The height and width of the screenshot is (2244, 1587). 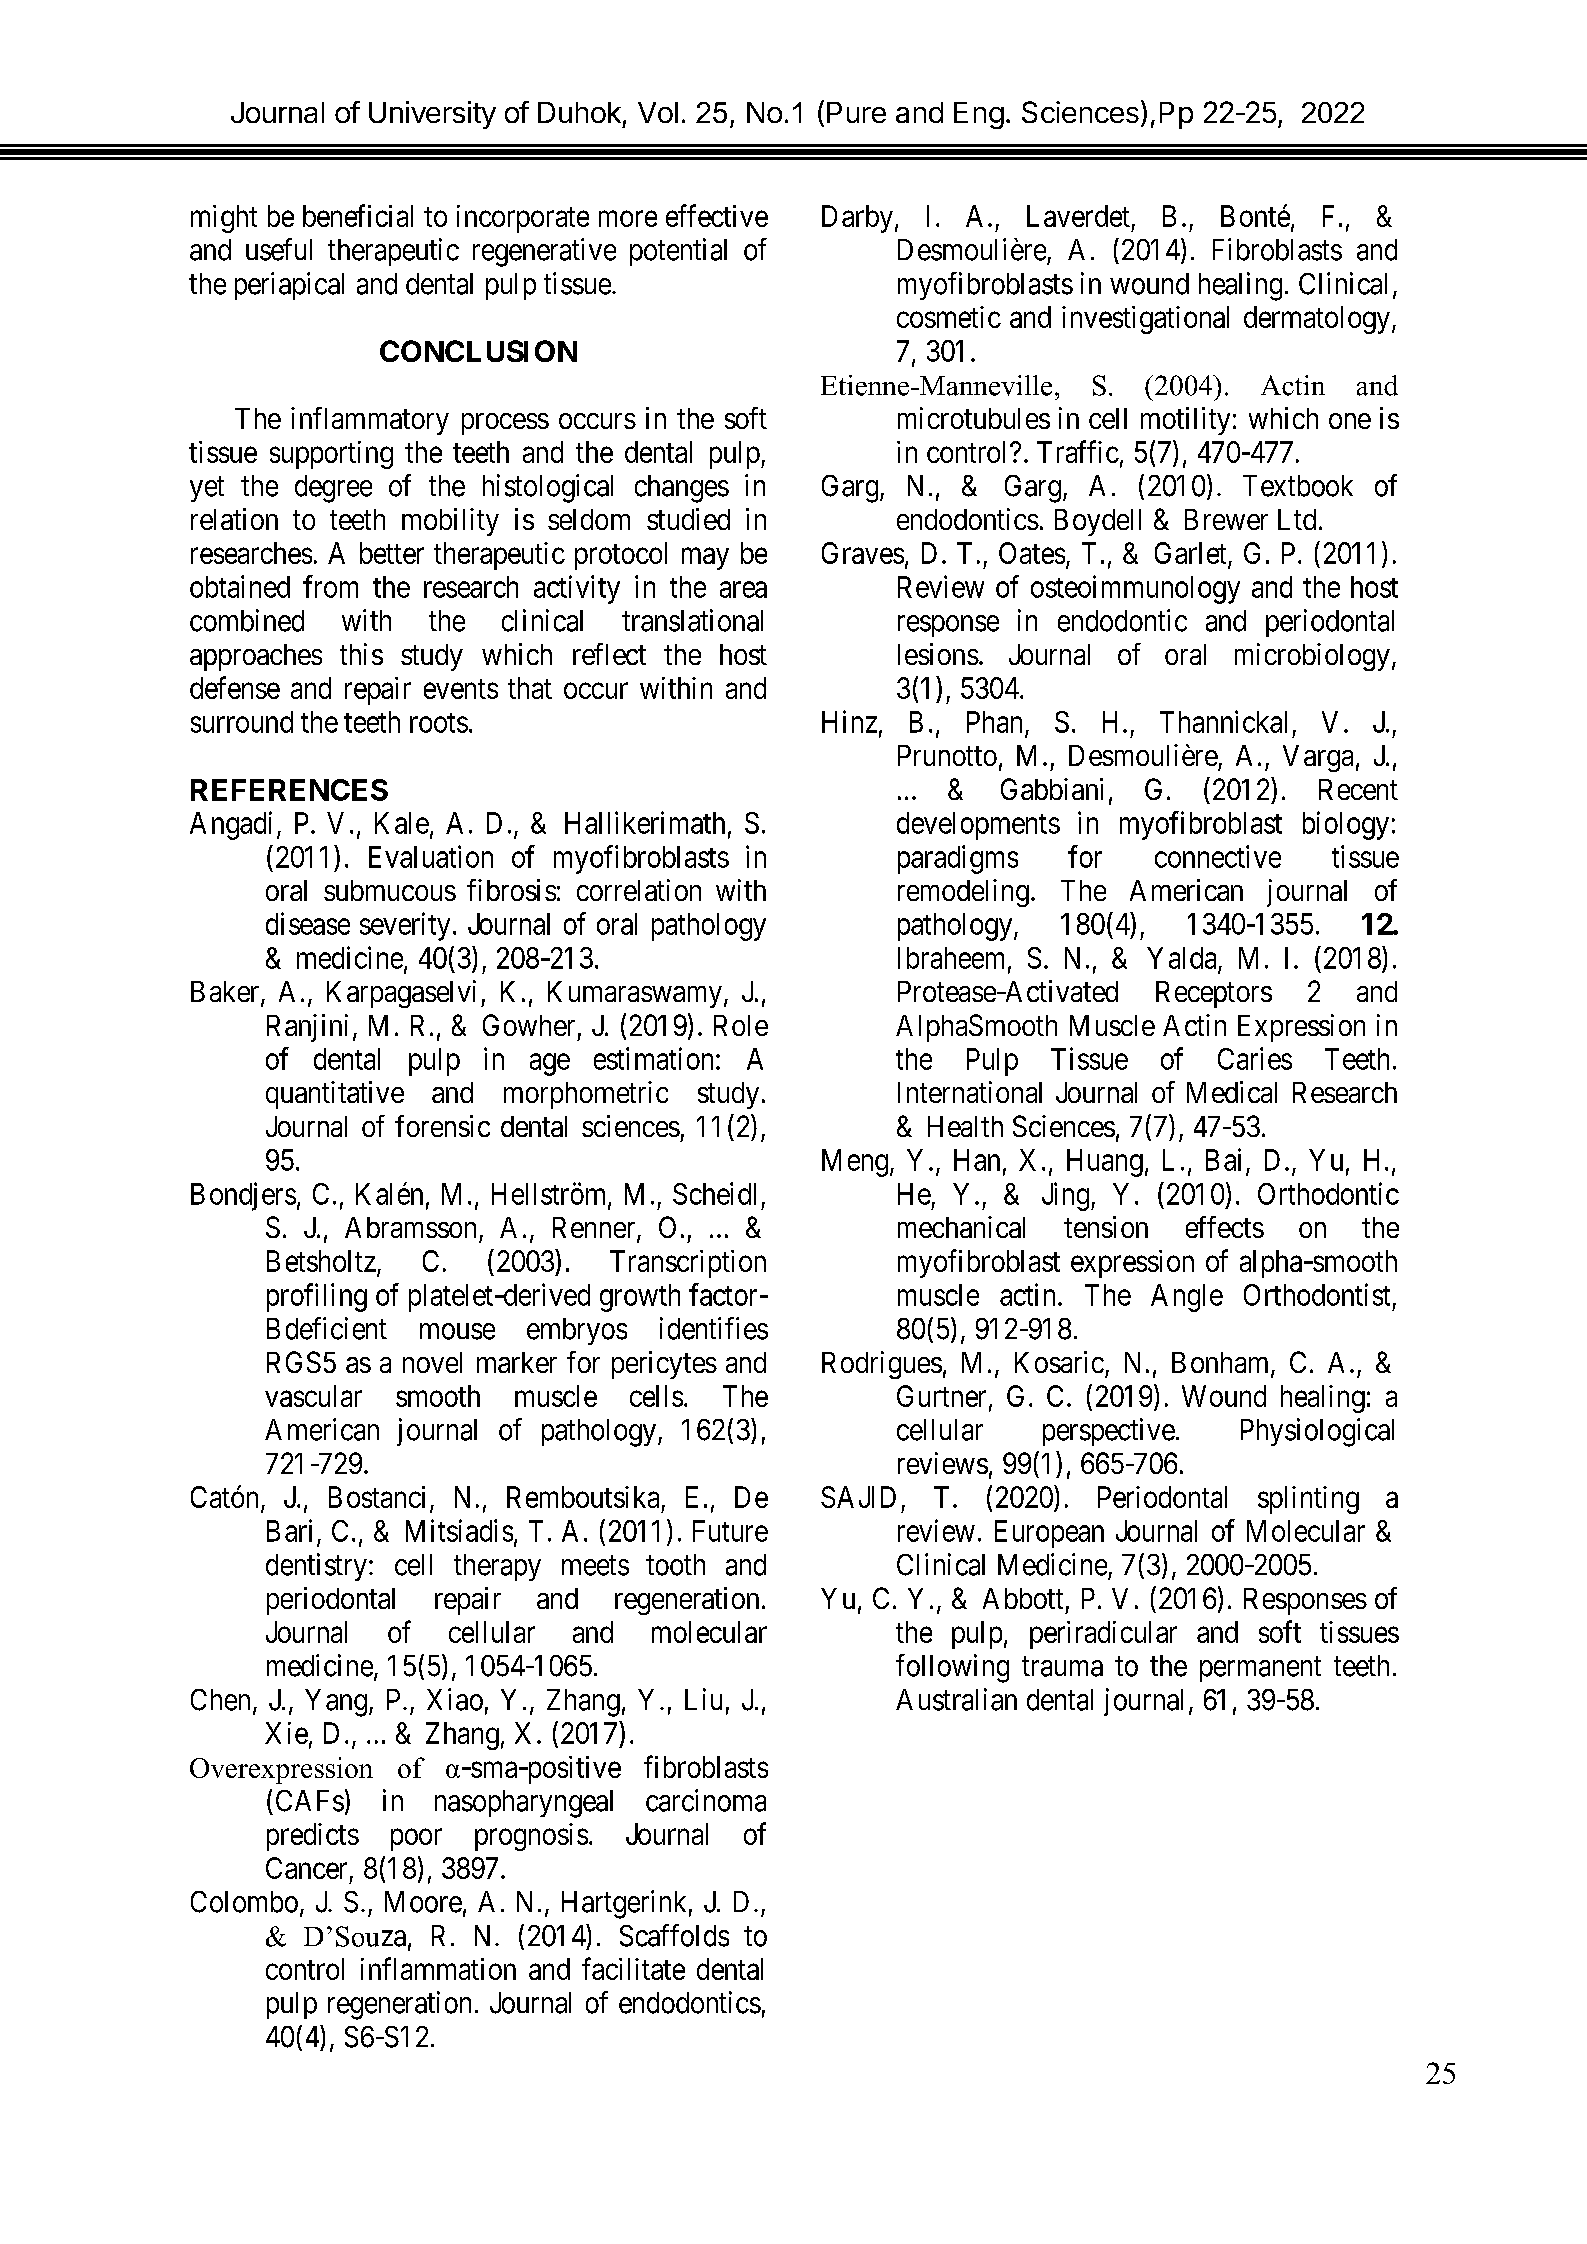 What do you see at coordinates (317, 1297) in the screenshot?
I see `profiling` at bounding box center [317, 1297].
